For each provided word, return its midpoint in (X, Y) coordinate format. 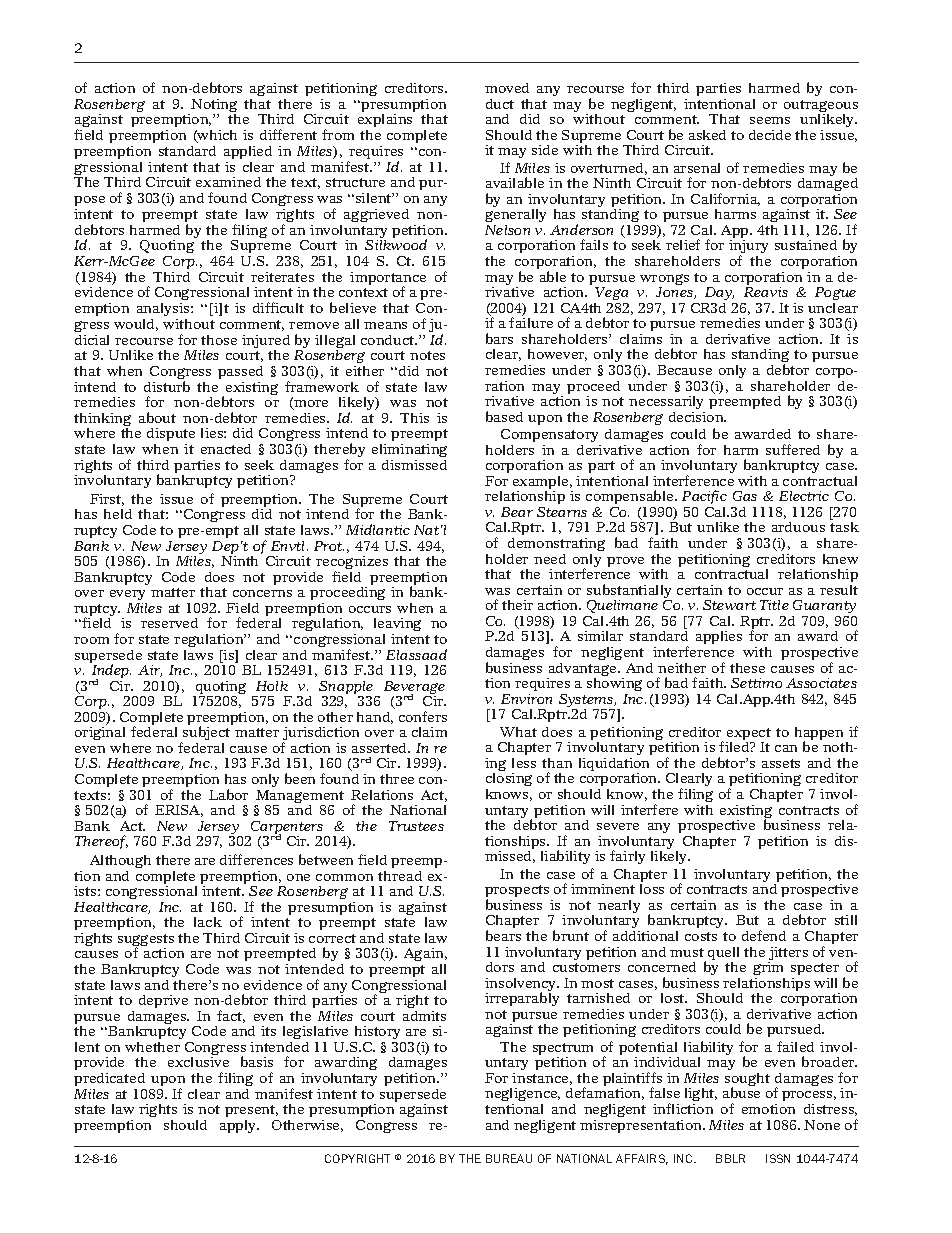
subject (205, 735)
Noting (214, 107)
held (118, 514)
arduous (798, 527)
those (219, 340)
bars (499, 338)
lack (208, 922)
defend (764, 935)
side (545, 150)
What (518, 732)
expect (748, 735)
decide (770, 135)
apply (239, 1126)
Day (719, 293)
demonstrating (556, 544)
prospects (517, 892)
